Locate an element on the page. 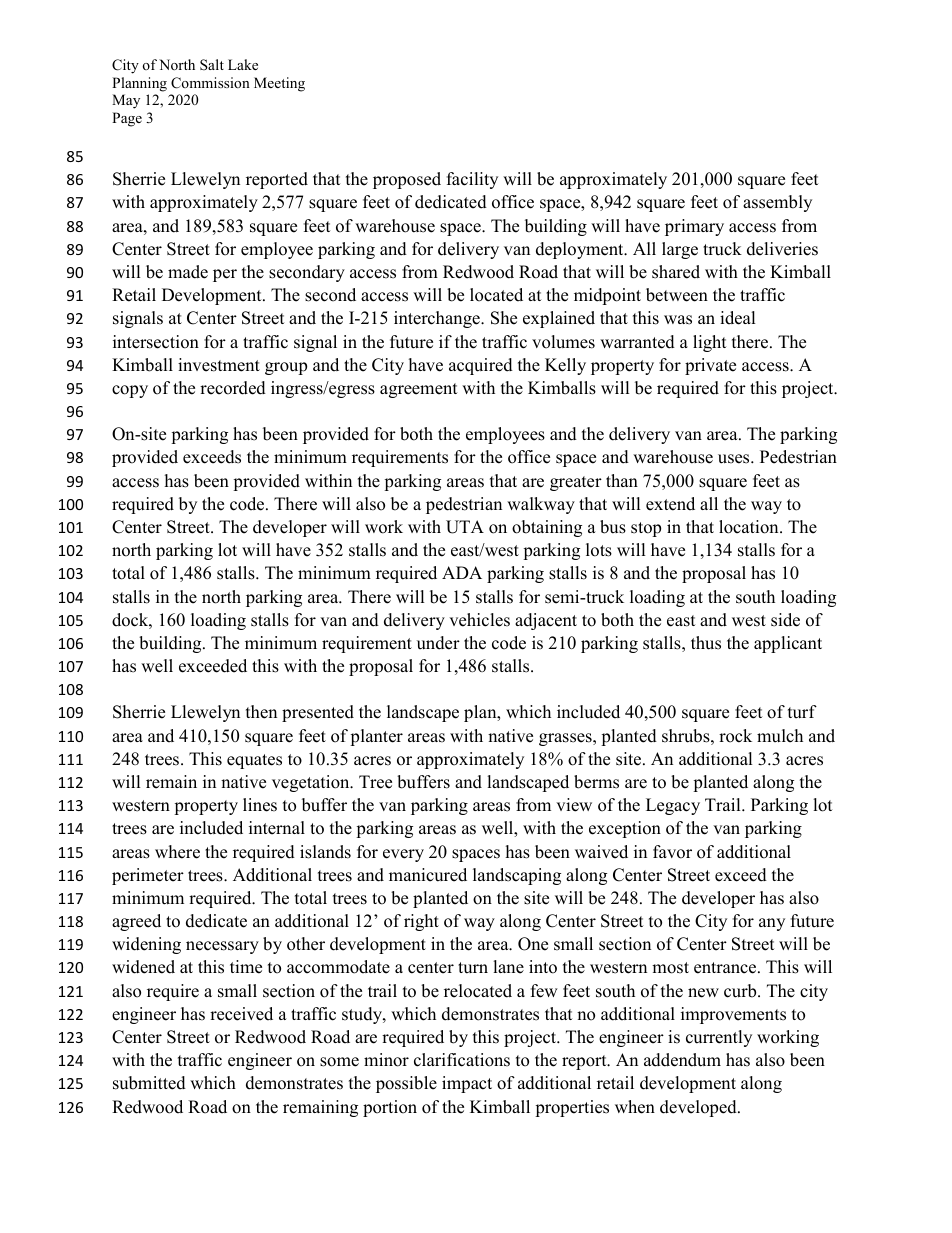 The width and height of the document is (952, 1233). Commission is located at coordinates (210, 83).
